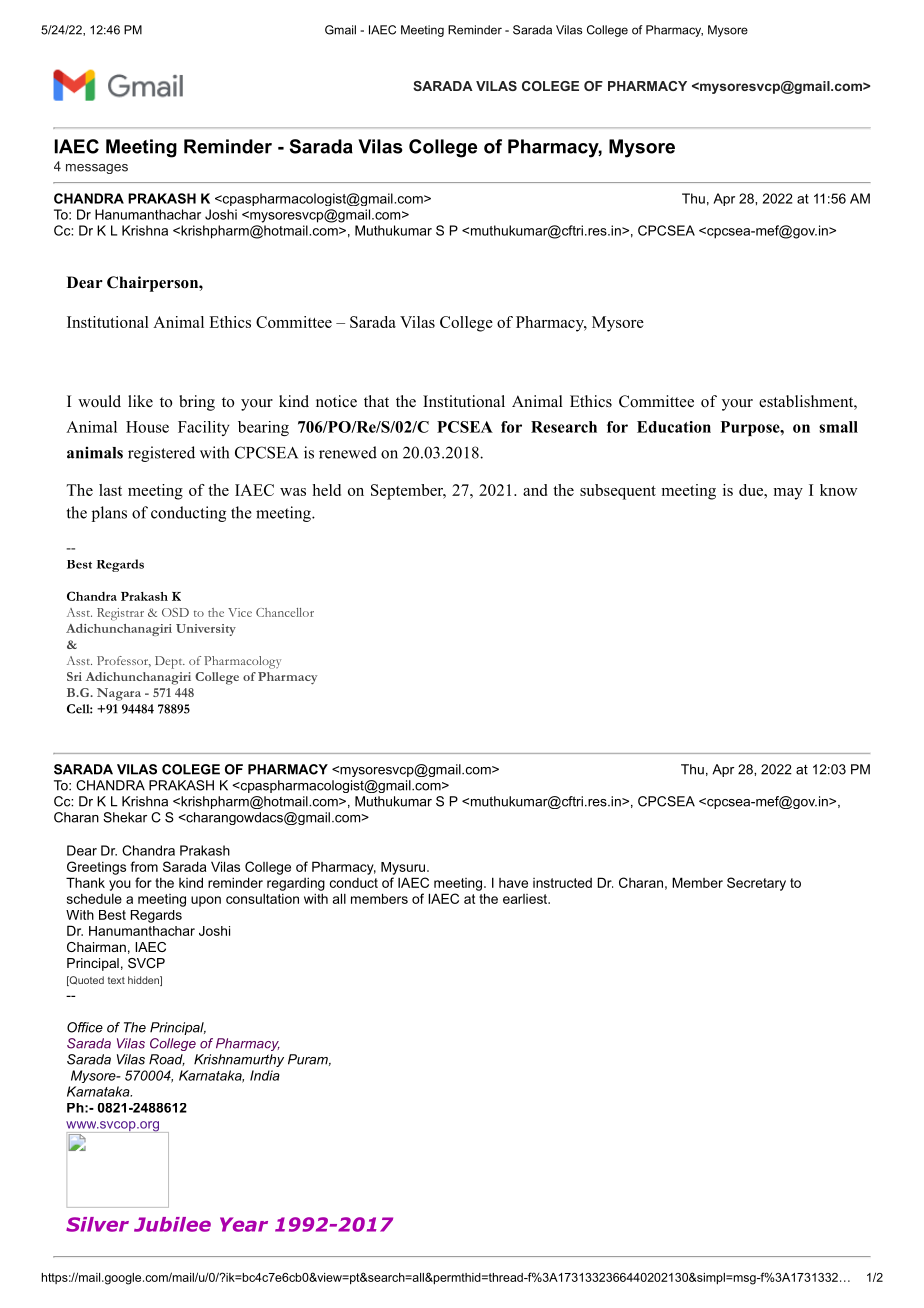 The height and width of the screenshot is (1308, 924). I want to click on that, so click(376, 401).
